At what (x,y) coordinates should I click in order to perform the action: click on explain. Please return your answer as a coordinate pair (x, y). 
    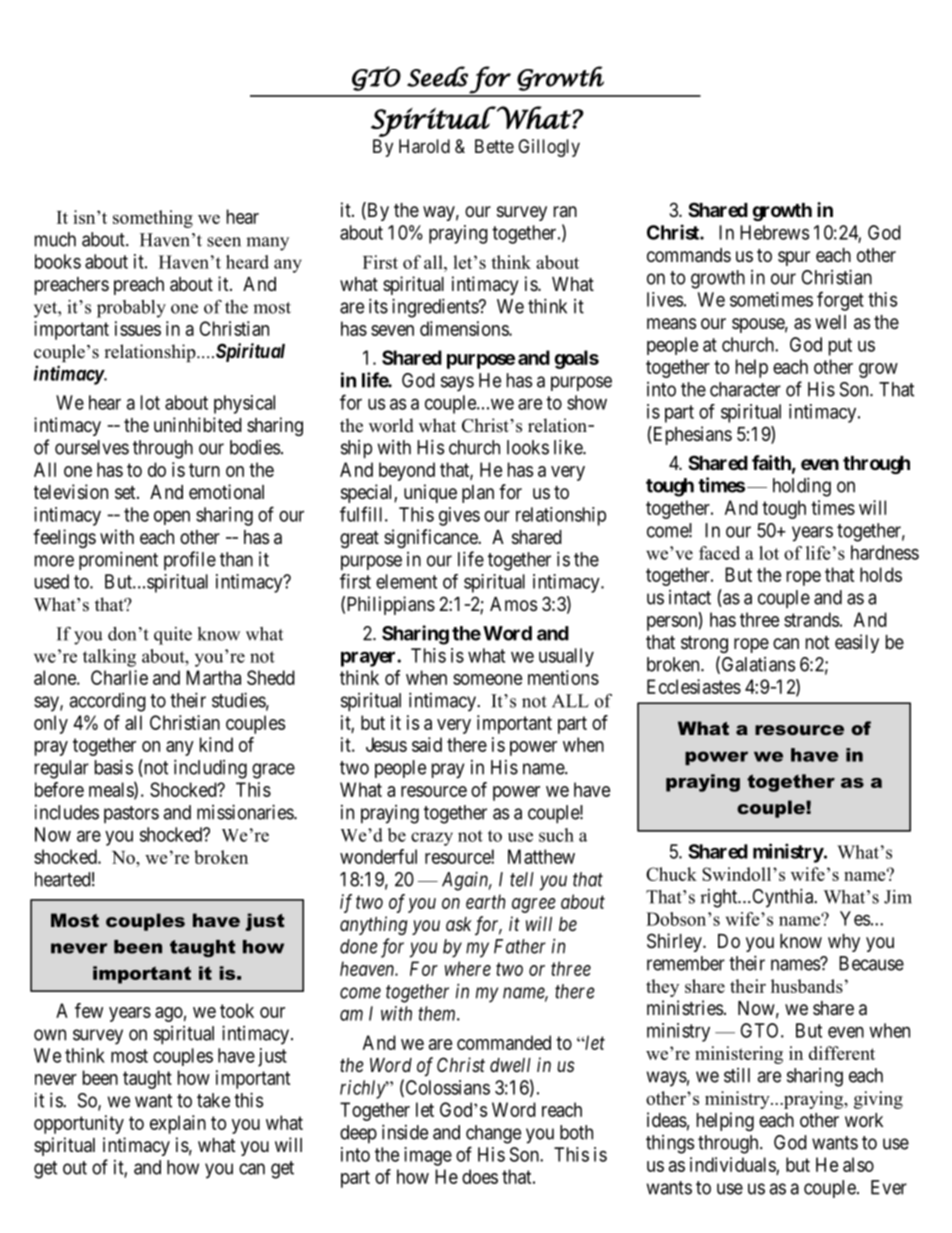
    Looking at the image, I should click on (178, 1124).
